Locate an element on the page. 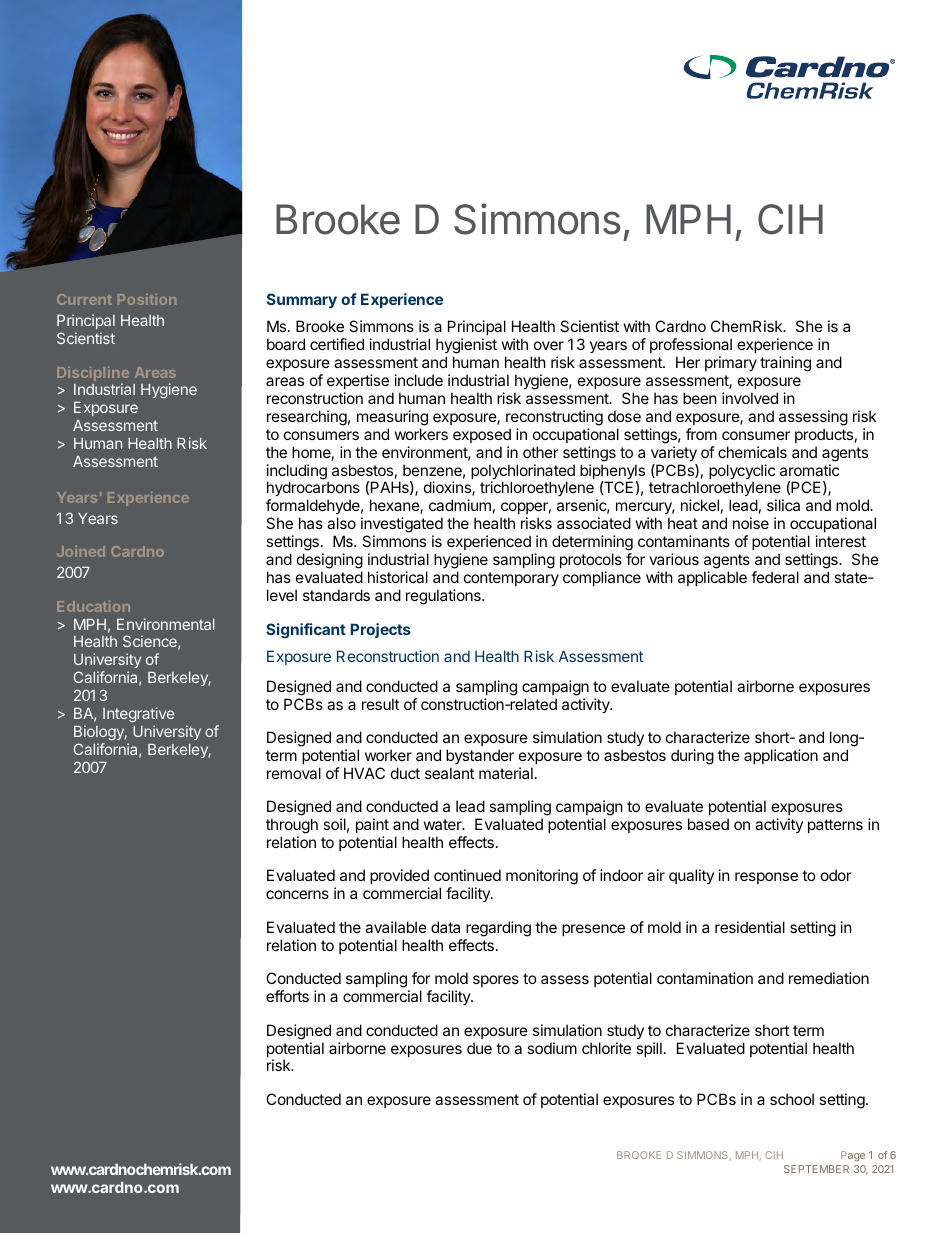 The image size is (952, 1233). training is located at coordinates (785, 364).
